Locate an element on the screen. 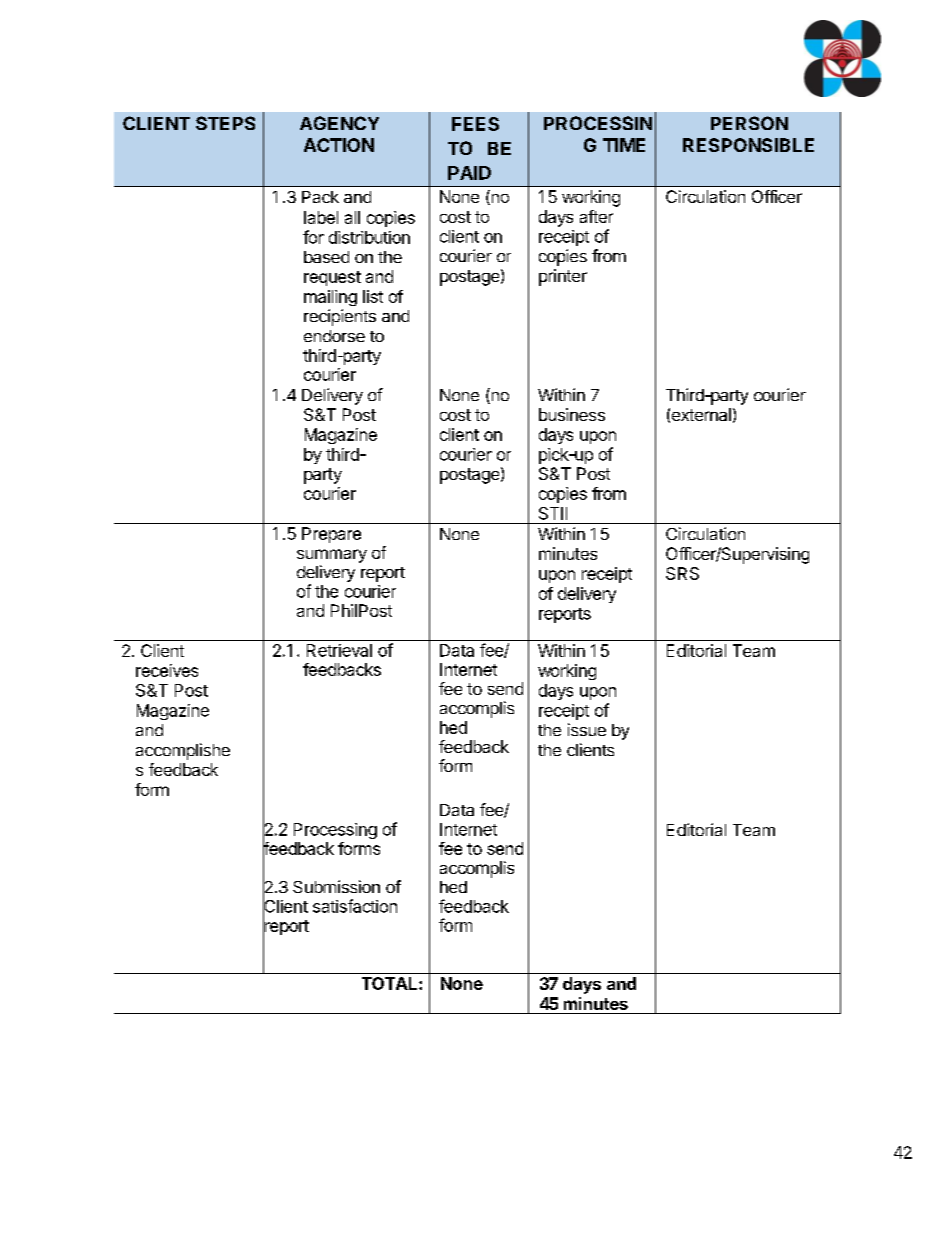 Image resolution: width=952 pixels, height=1233 pixels. Retrieval is located at coordinates (339, 650).
